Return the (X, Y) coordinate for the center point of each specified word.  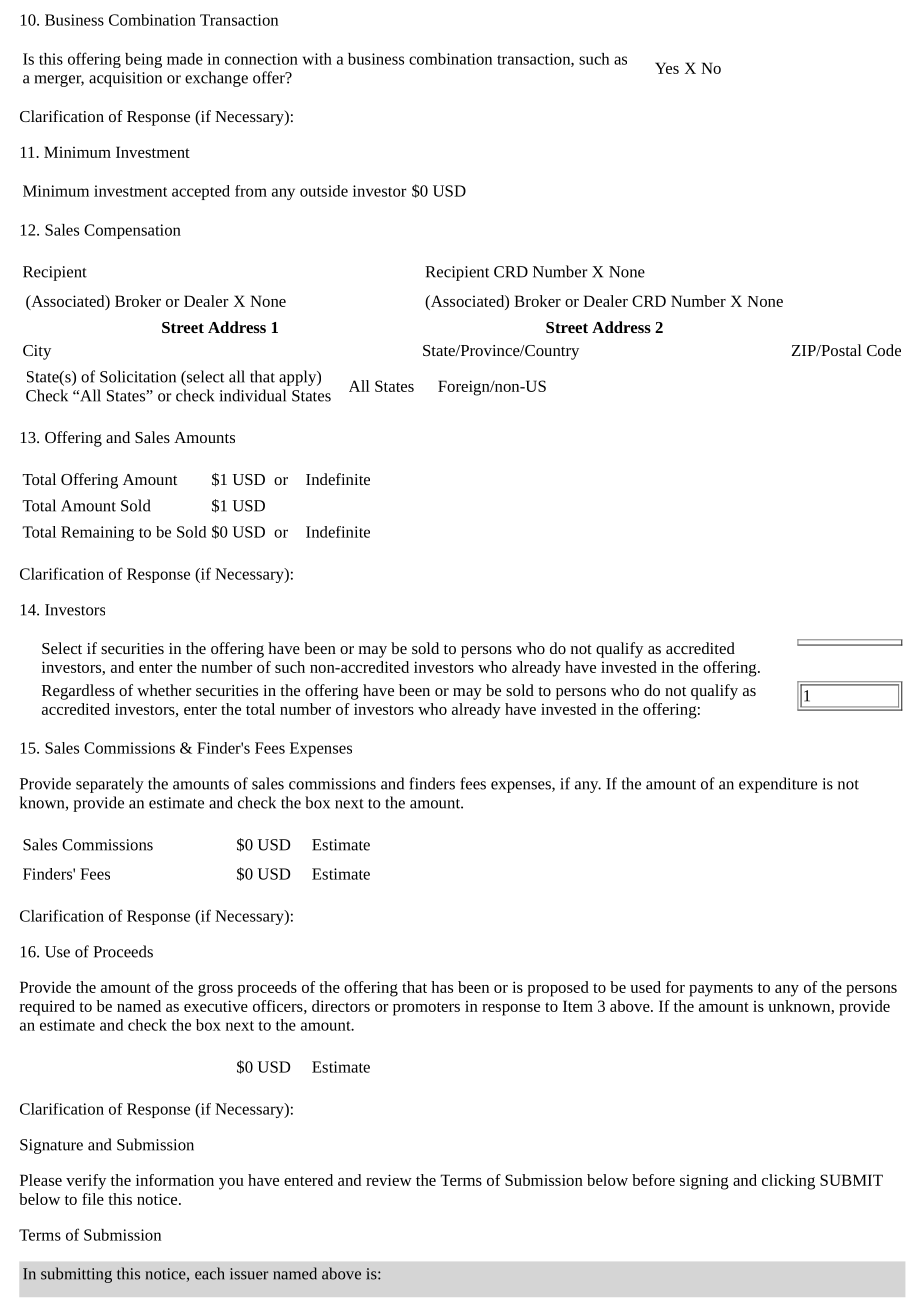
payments (721, 990)
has (442, 987)
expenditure (778, 785)
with (317, 59)
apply (298, 378)
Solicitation (138, 376)
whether (164, 690)
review (389, 1180)
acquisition (125, 79)
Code (884, 350)
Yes (667, 68)
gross (215, 990)
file (93, 1199)
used (645, 987)
